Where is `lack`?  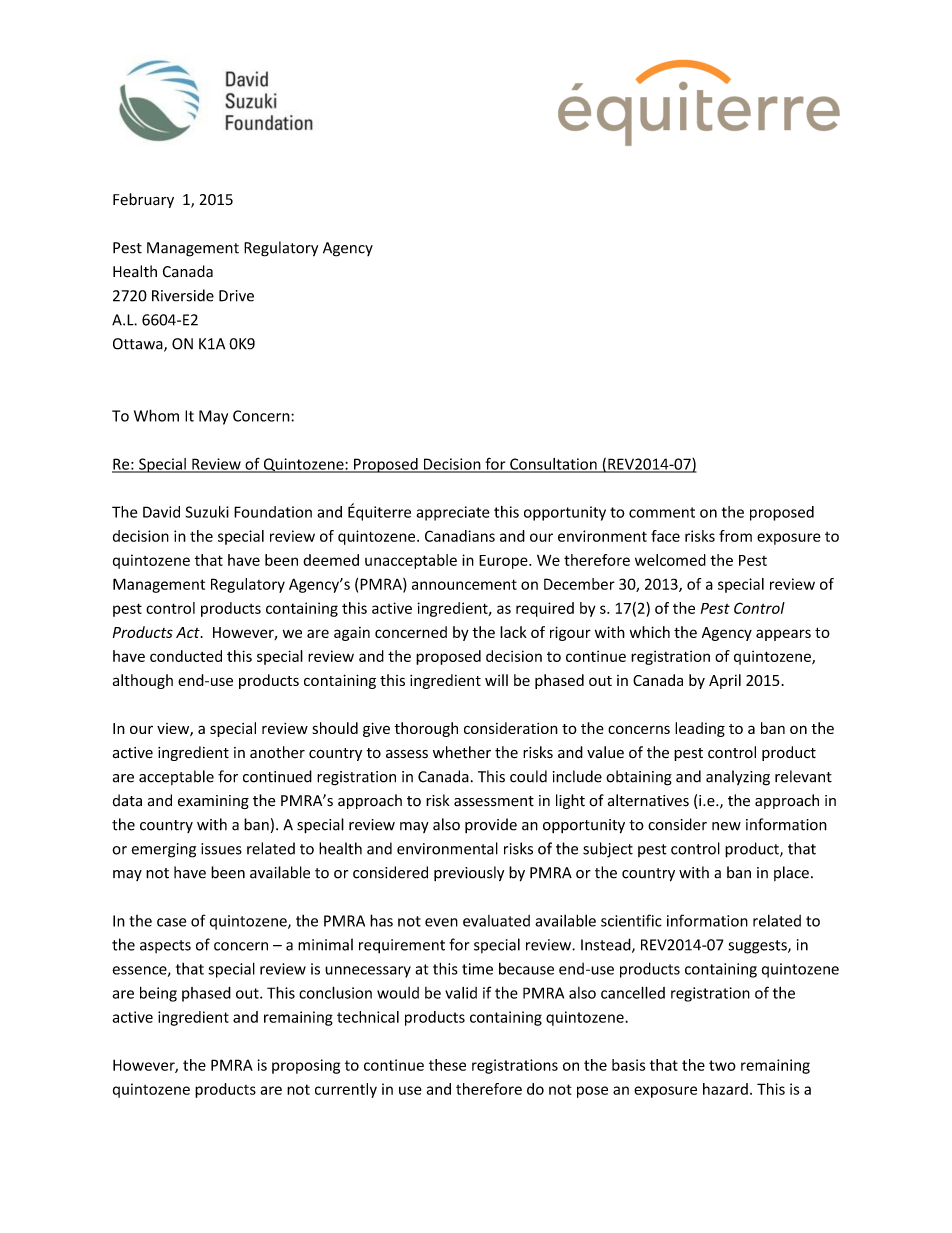
lack is located at coordinates (513, 632).
